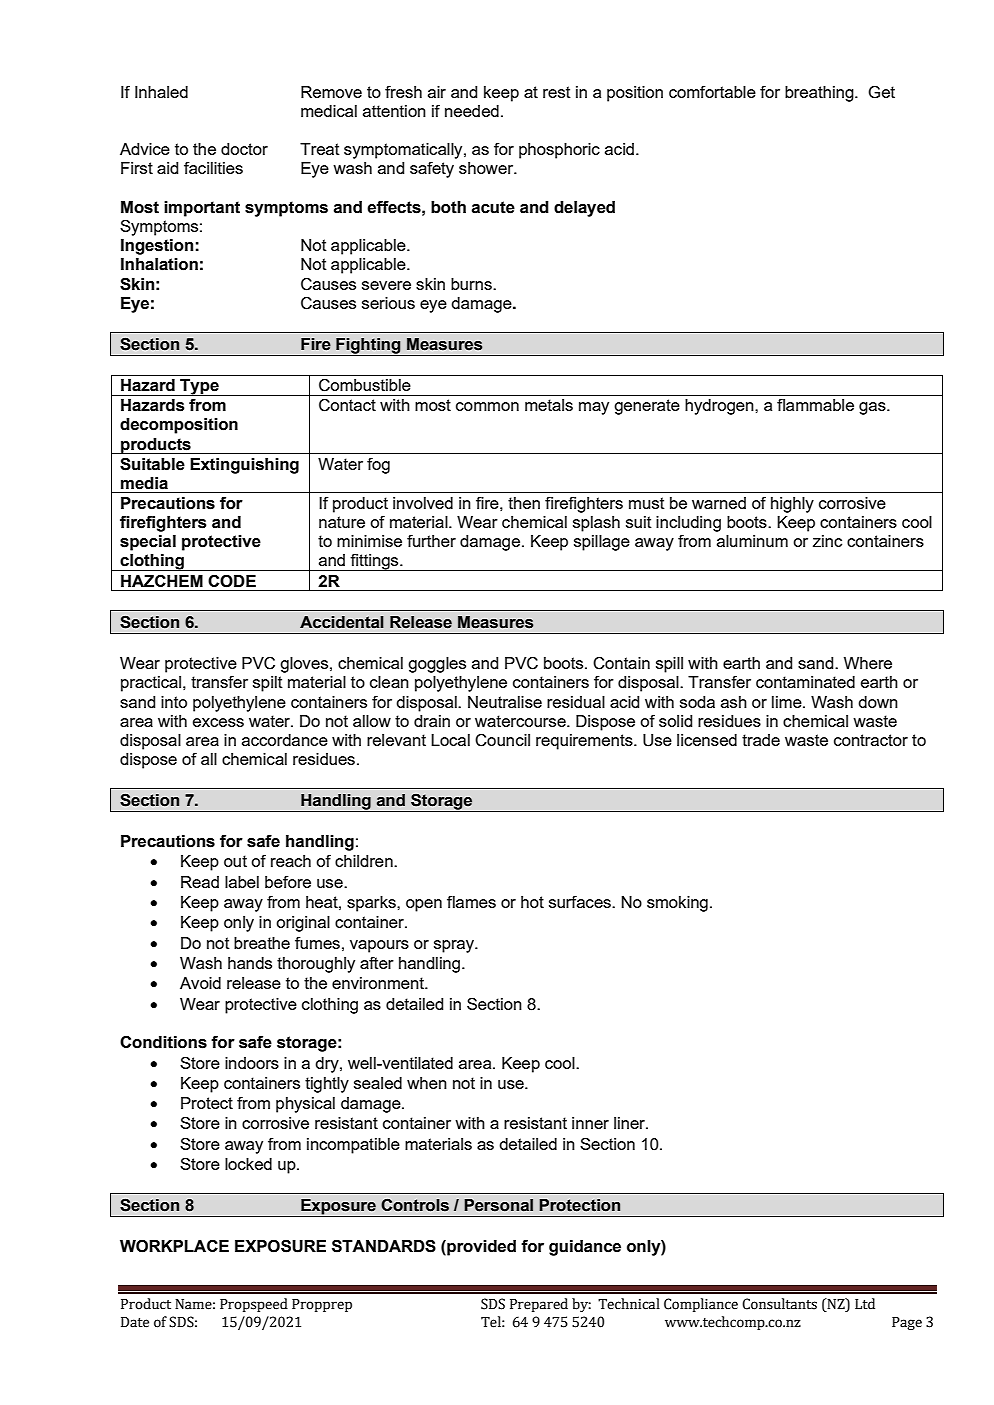 The width and height of the screenshot is (994, 1405). I want to click on excess, so click(218, 722).
